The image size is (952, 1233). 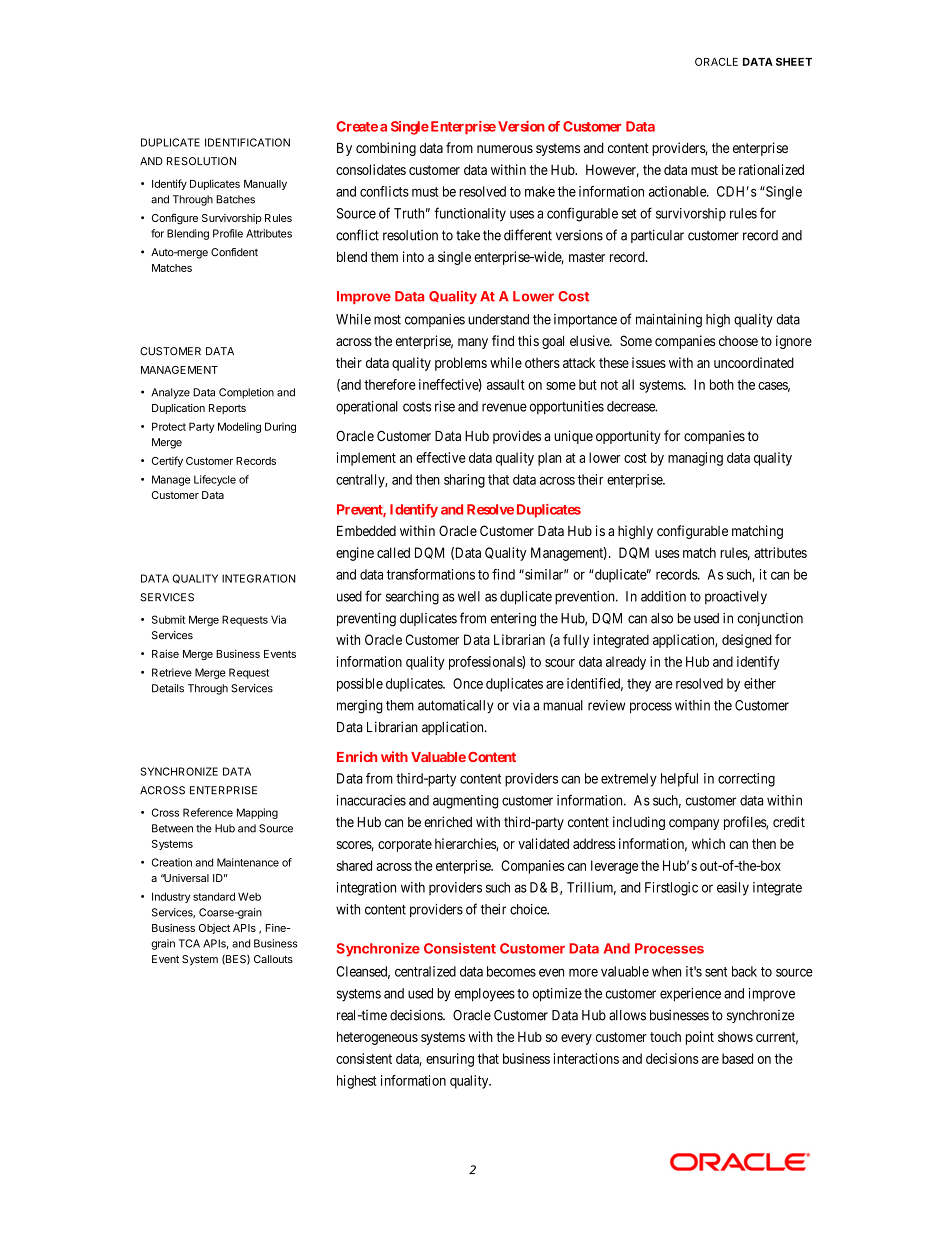 I want to click on SHEET, so click(x=794, y=61).
